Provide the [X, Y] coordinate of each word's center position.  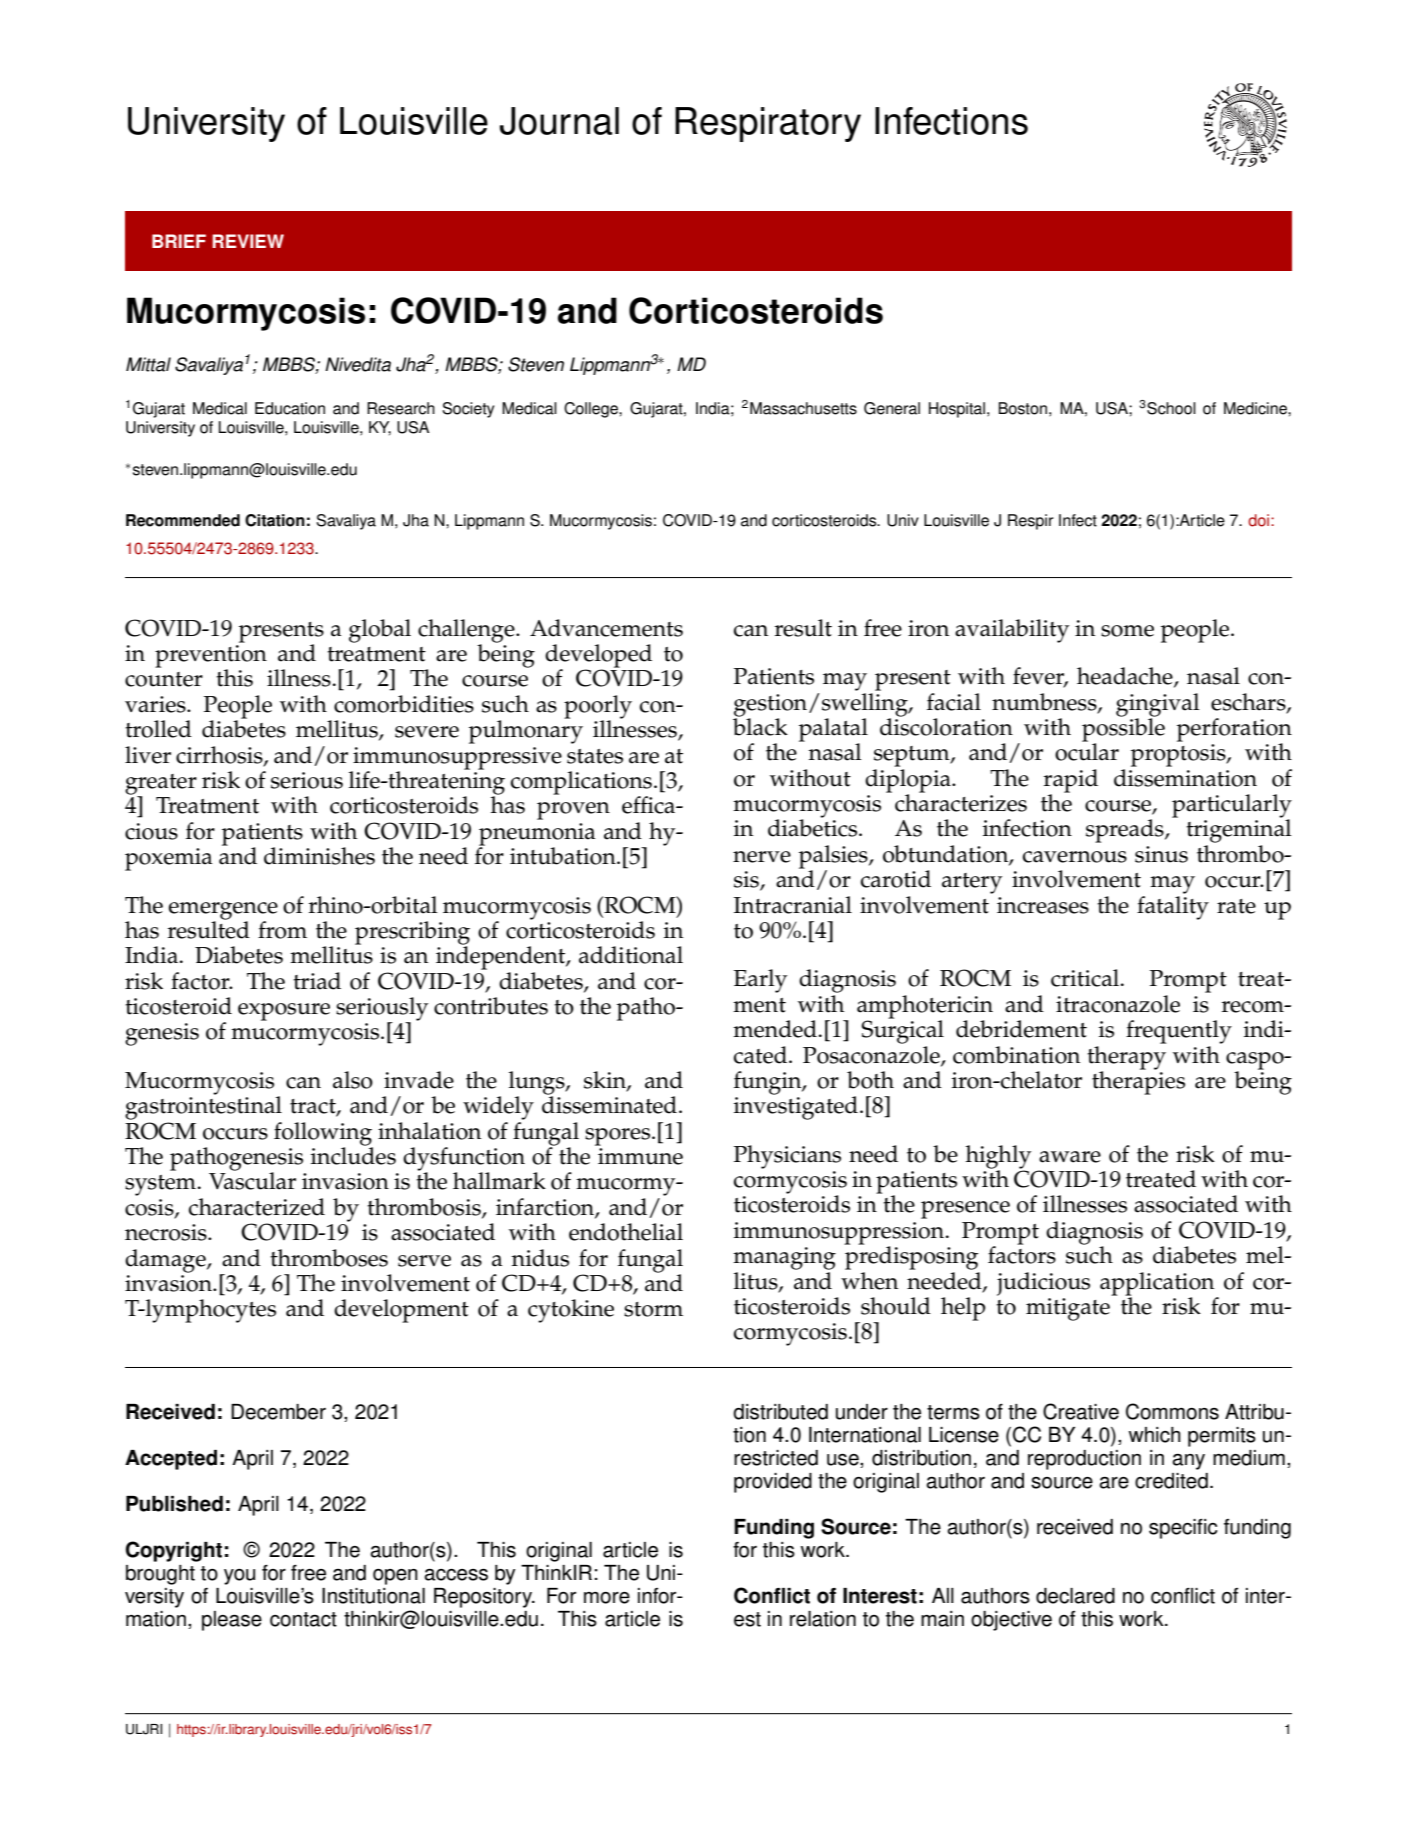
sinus [1161, 854]
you [239, 1577]
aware [1070, 1157]
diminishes [319, 856]
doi [1258, 520]
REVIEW [248, 241]
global [380, 631]
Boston [1023, 408]
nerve [762, 857]
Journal [559, 121]
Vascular [252, 1180]
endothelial [626, 1232]
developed [598, 657]
